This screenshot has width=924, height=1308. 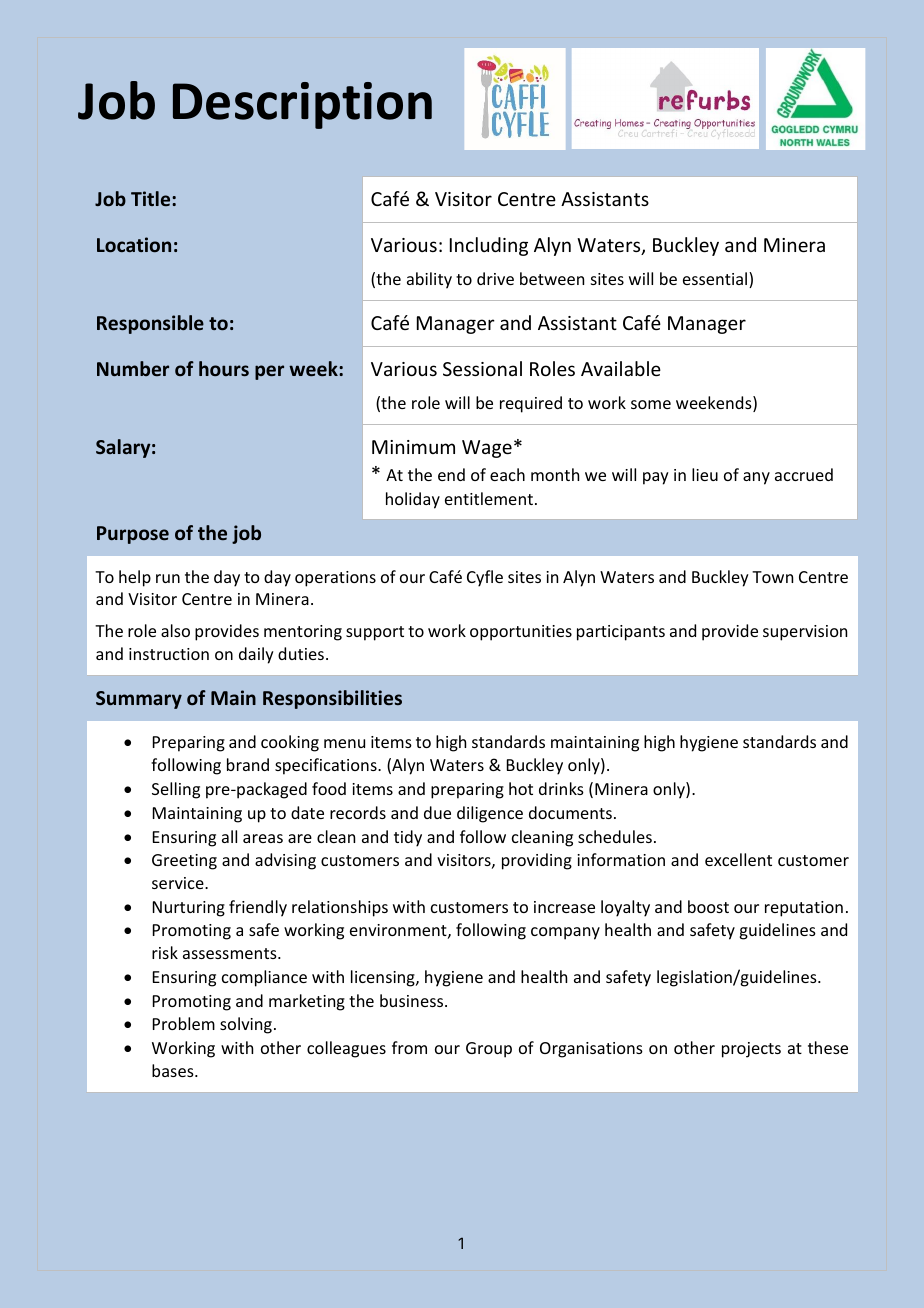 I want to click on Wage, so click(x=487, y=449).
